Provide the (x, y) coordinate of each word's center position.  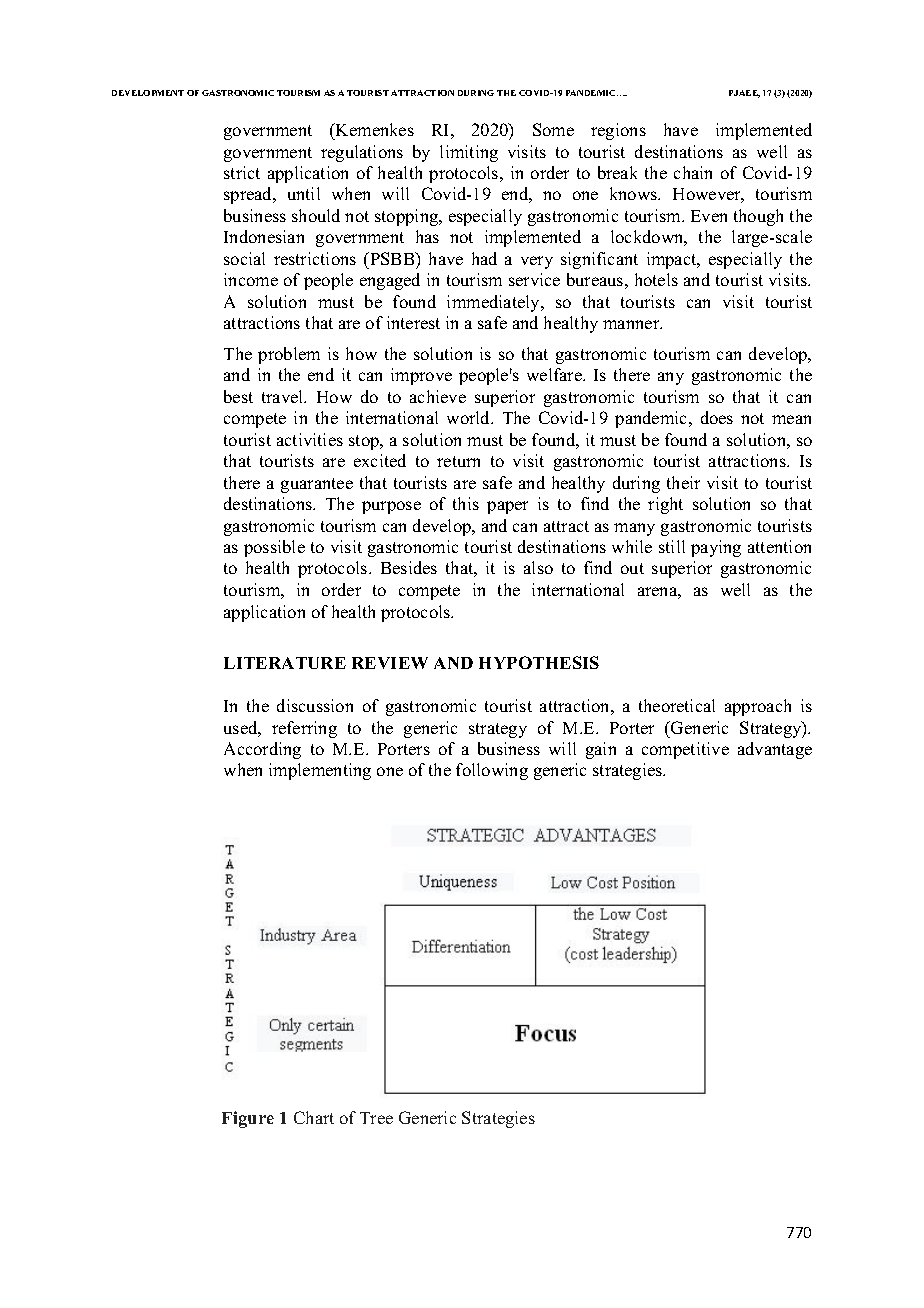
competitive (685, 750)
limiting (469, 153)
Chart (314, 1117)
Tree (376, 1118)
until (304, 193)
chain (693, 172)
